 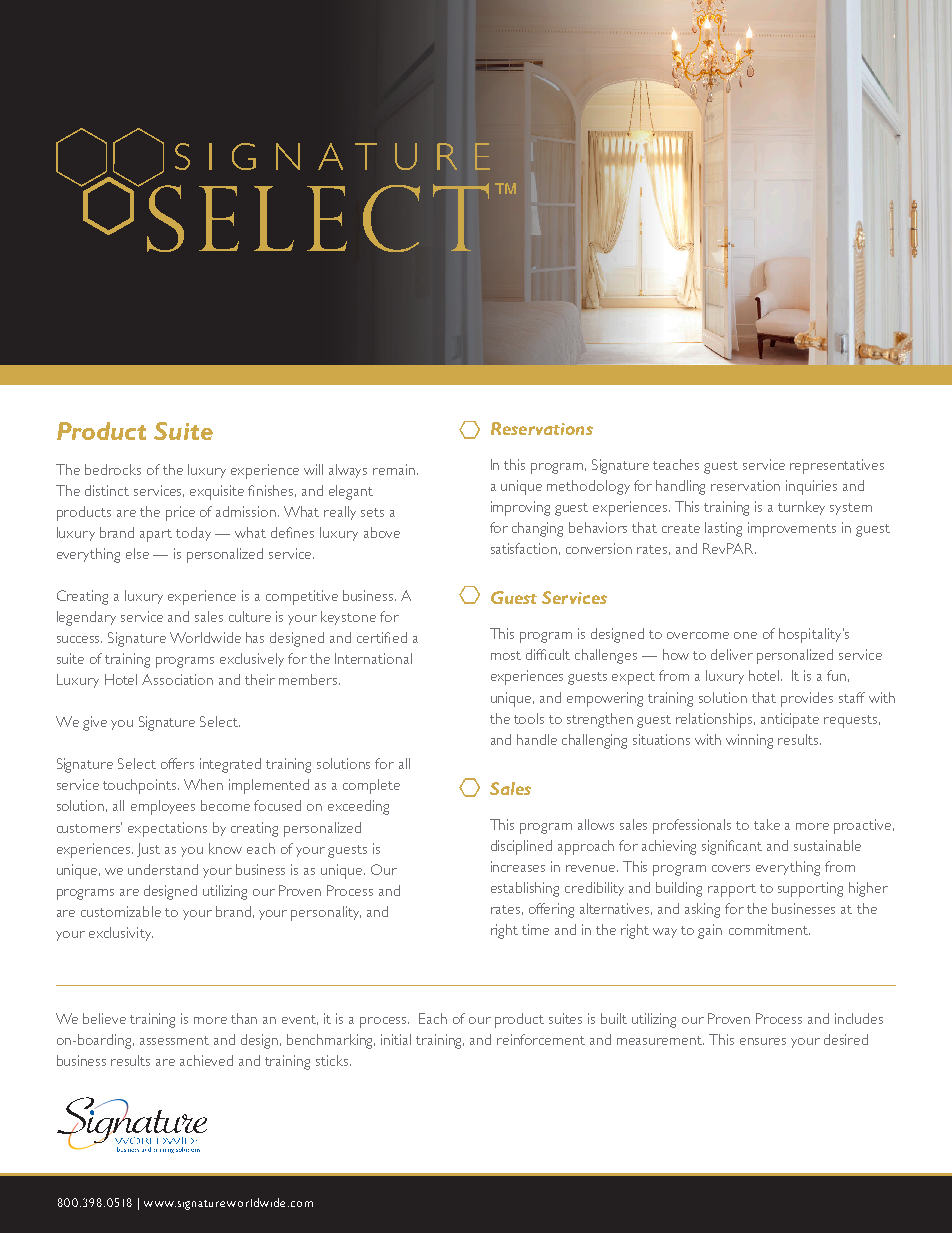 What do you see at coordinates (811, 487) in the screenshot?
I see `inquiries` at bounding box center [811, 487].
